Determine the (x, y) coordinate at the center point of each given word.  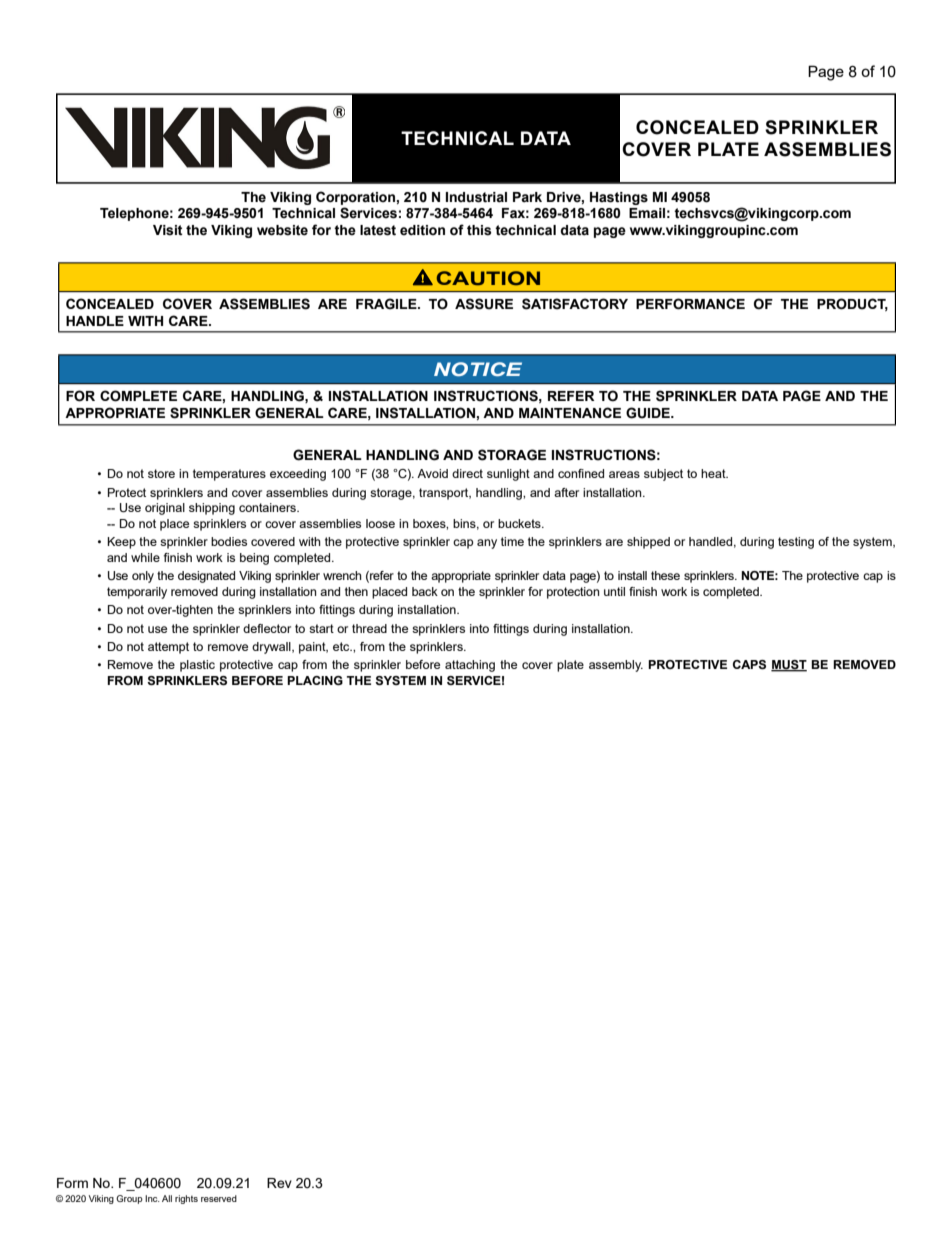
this (479, 230)
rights (186, 1199)
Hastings (619, 198)
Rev (279, 1183)
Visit (168, 230)
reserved (219, 1198)
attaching (470, 666)
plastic (197, 666)
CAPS (749, 665)
